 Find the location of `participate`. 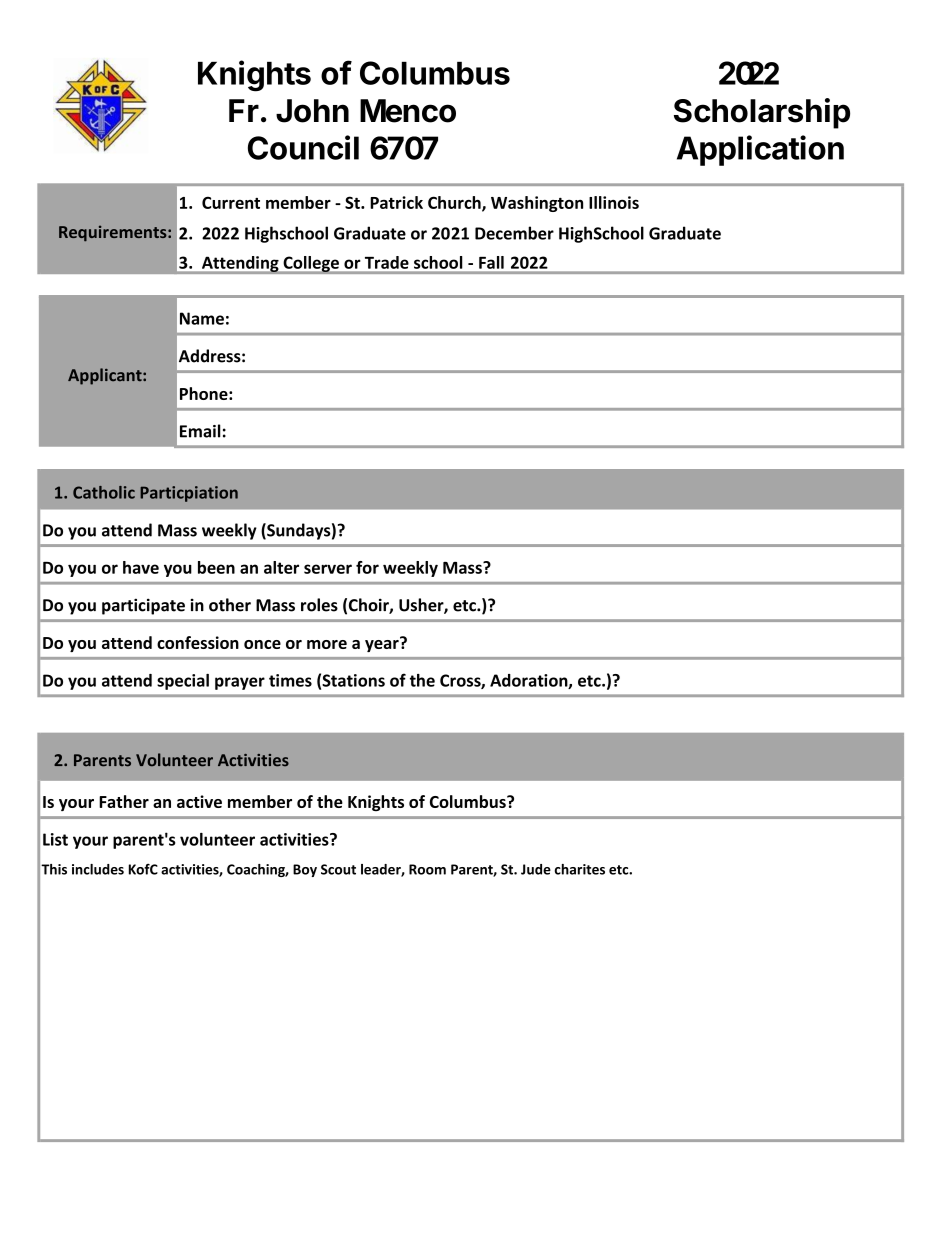

participate is located at coordinates (143, 606).
